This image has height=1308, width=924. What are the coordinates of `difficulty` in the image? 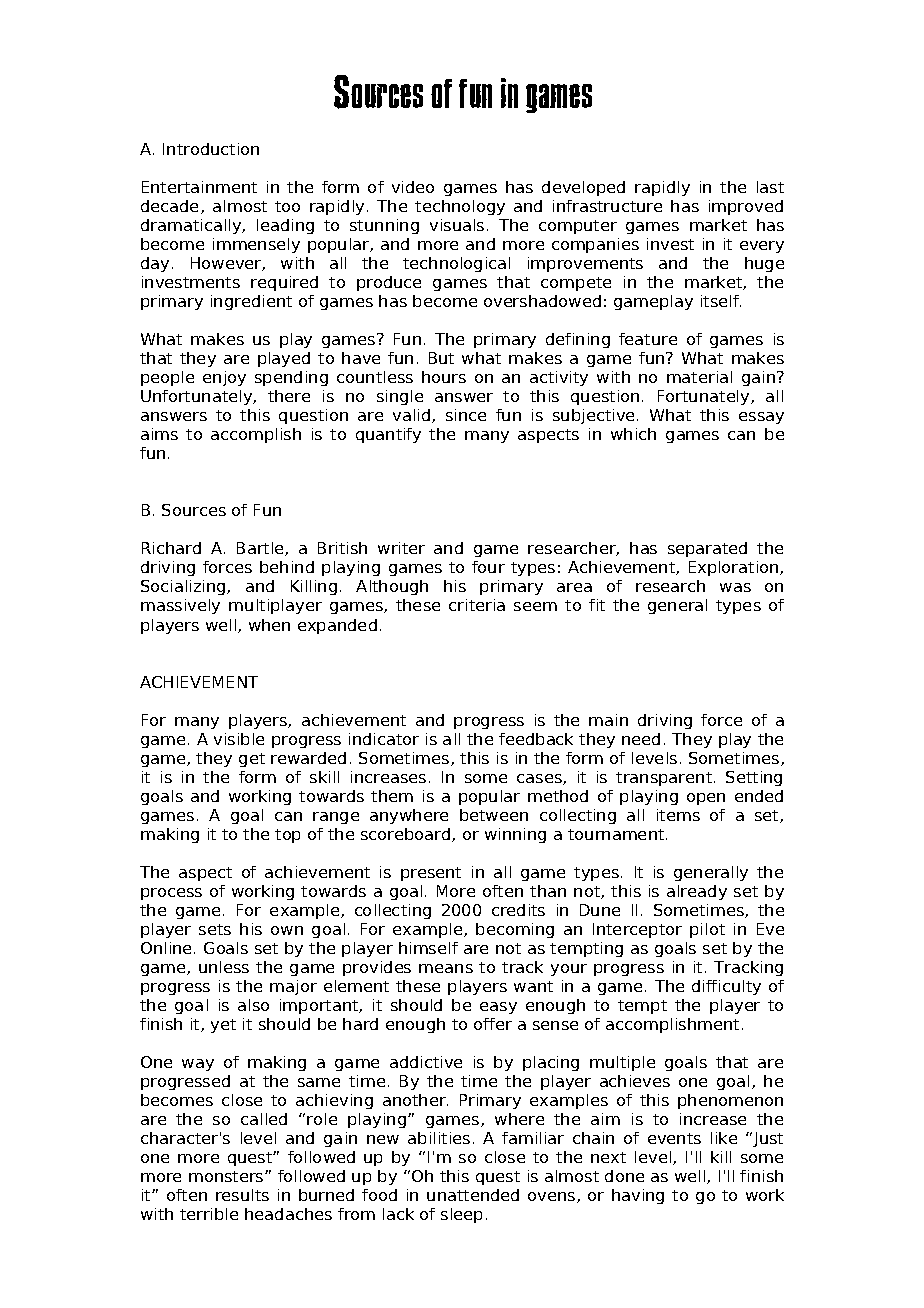 It's located at (726, 987).
